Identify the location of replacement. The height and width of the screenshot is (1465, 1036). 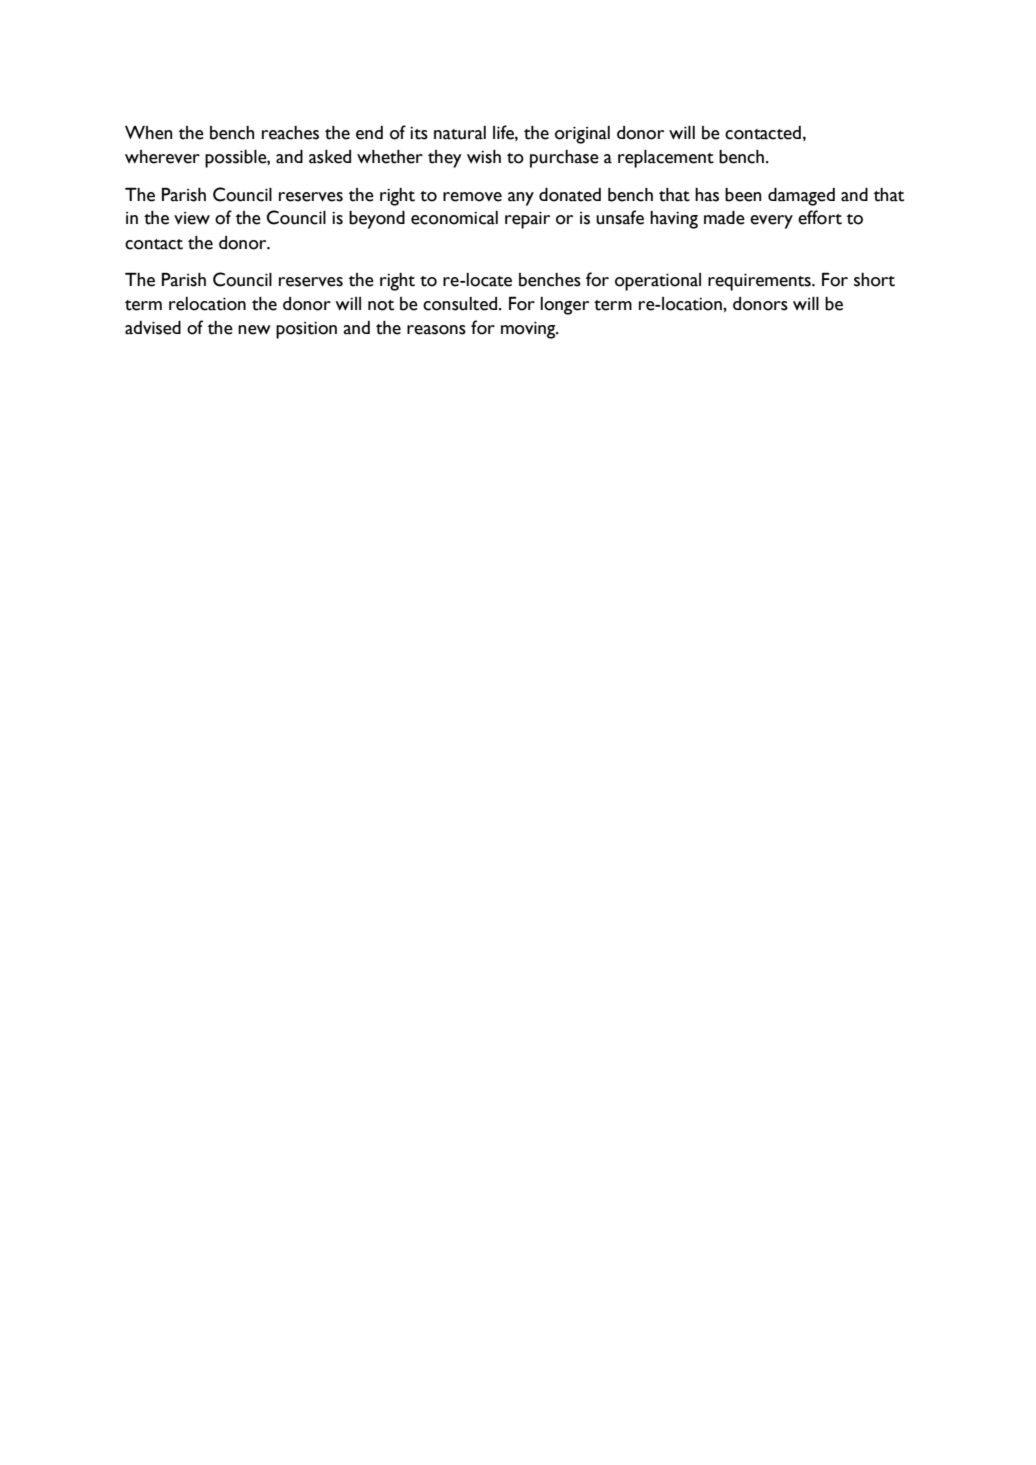
(666, 159).
